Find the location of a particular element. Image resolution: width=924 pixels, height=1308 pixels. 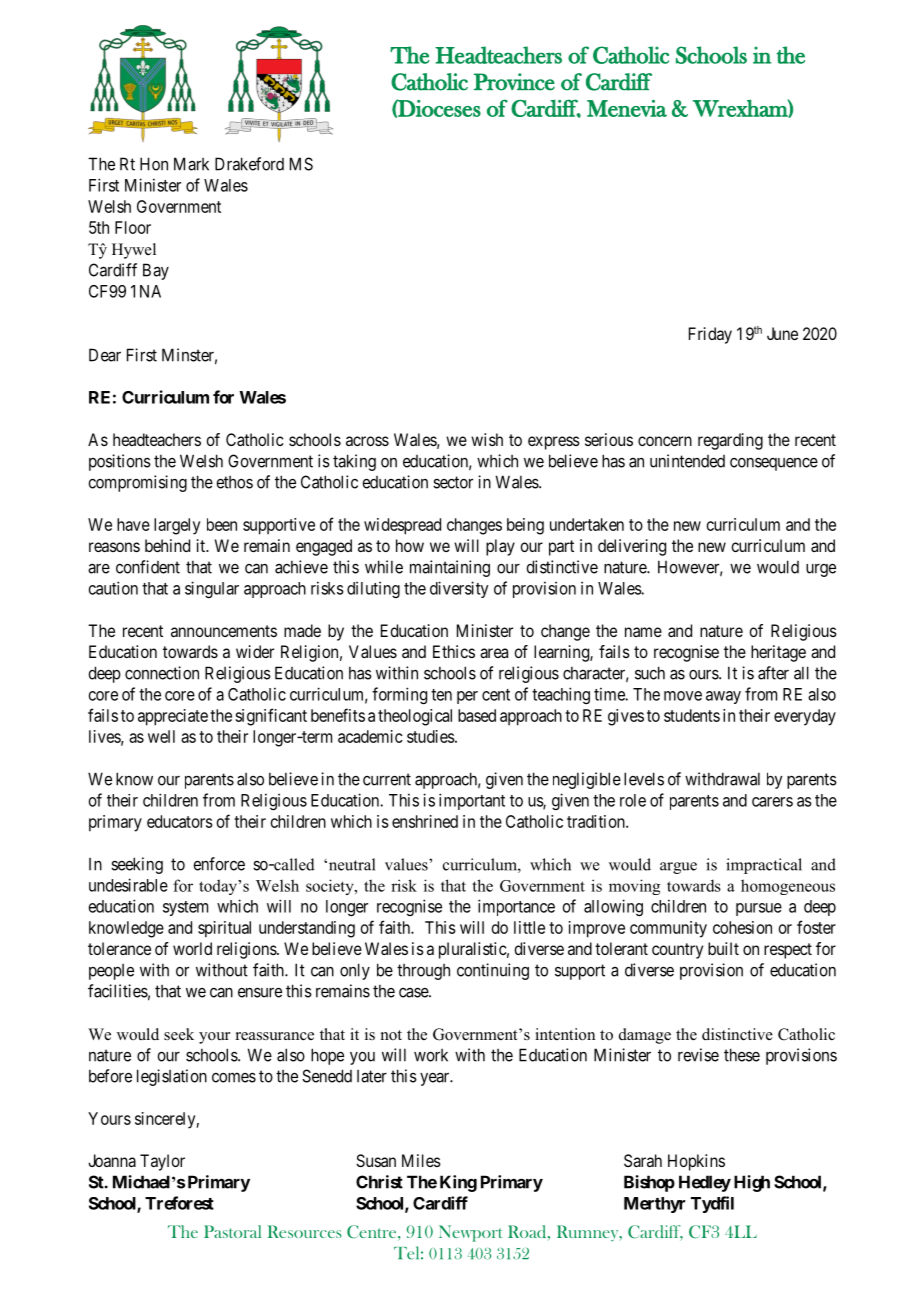

connection is located at coordinates (162, 673).
